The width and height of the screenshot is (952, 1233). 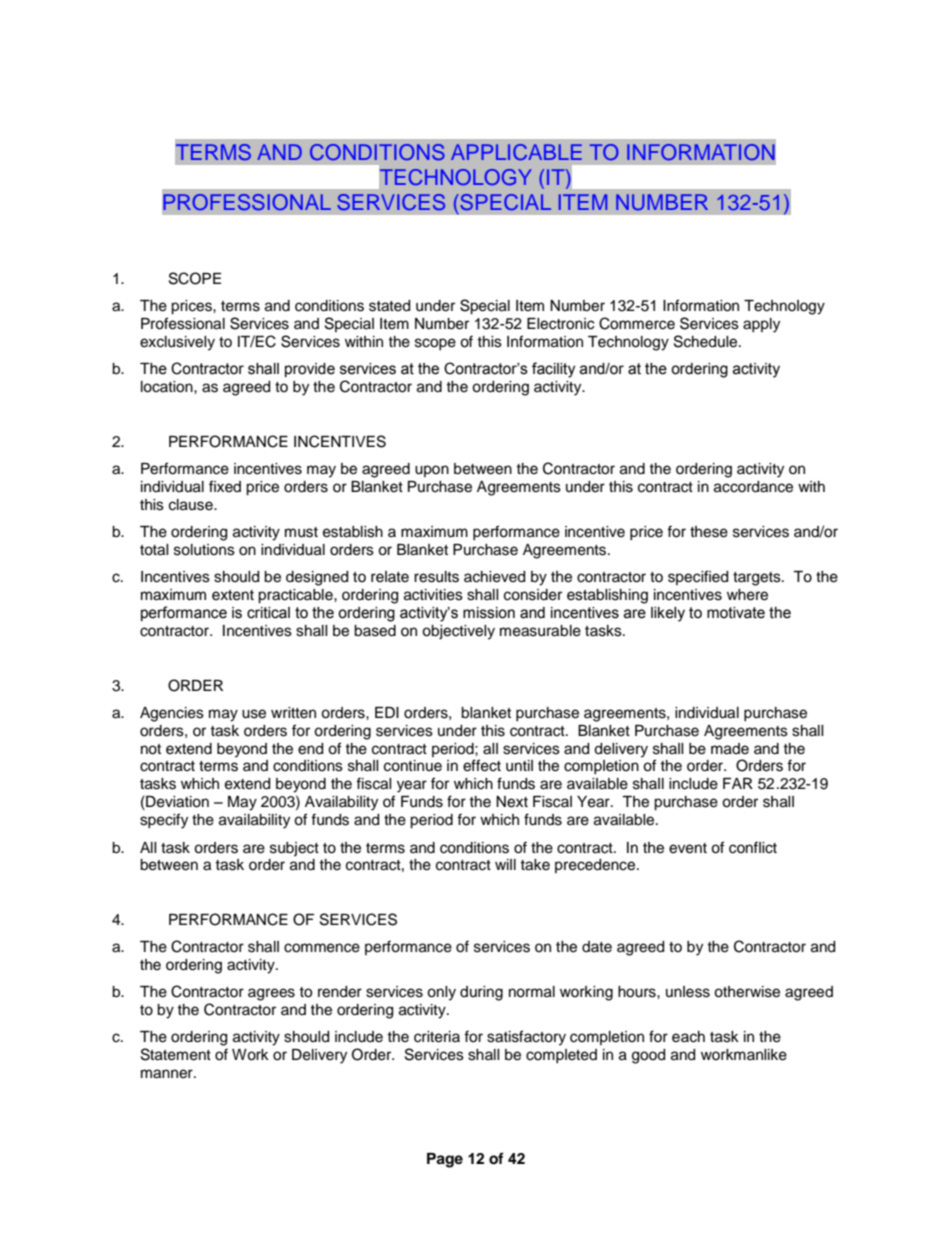 I want to click on Page, so click(x=445, y=1160).
